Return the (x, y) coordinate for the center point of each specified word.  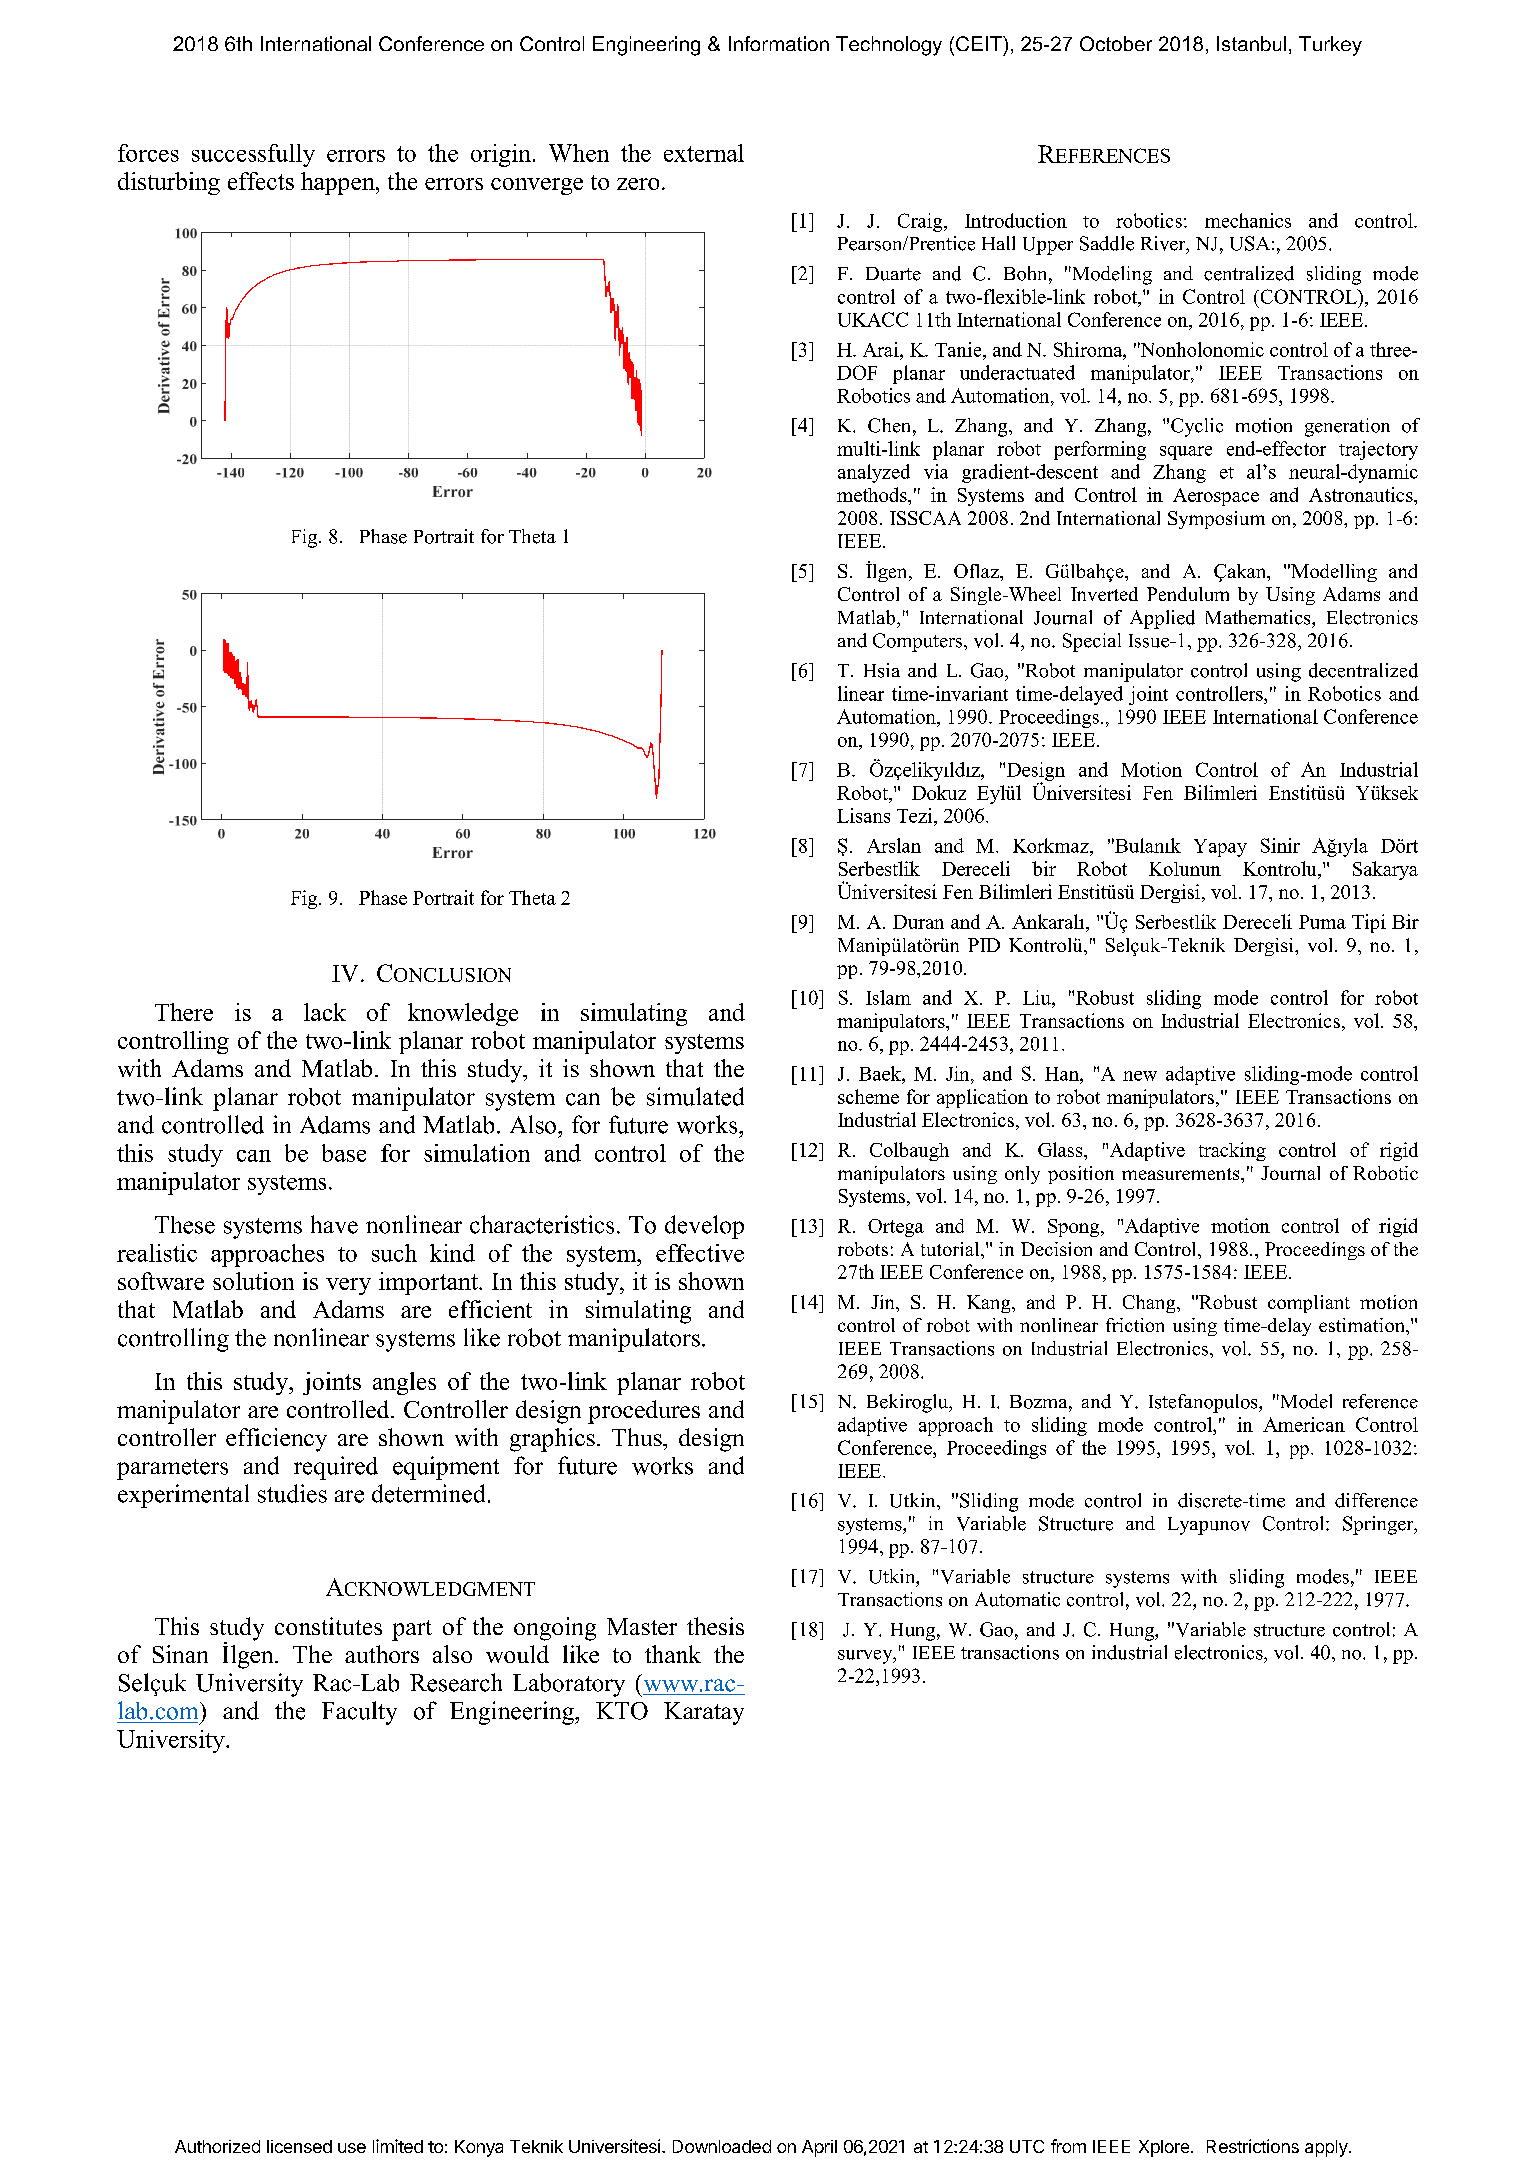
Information (779, 43)
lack (325, 1012)
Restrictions (1253, 2146)
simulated (695, 1096)
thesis (715, 1626)
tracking (1232, 1151)
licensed (299, 2146)
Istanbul (1251, 43)
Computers (917, 642)
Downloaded (722, 2146)
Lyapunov (1209, 1526)
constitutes (328, 1626)
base (344, 1153)
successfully (253, 155)
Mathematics (1259, 617)
